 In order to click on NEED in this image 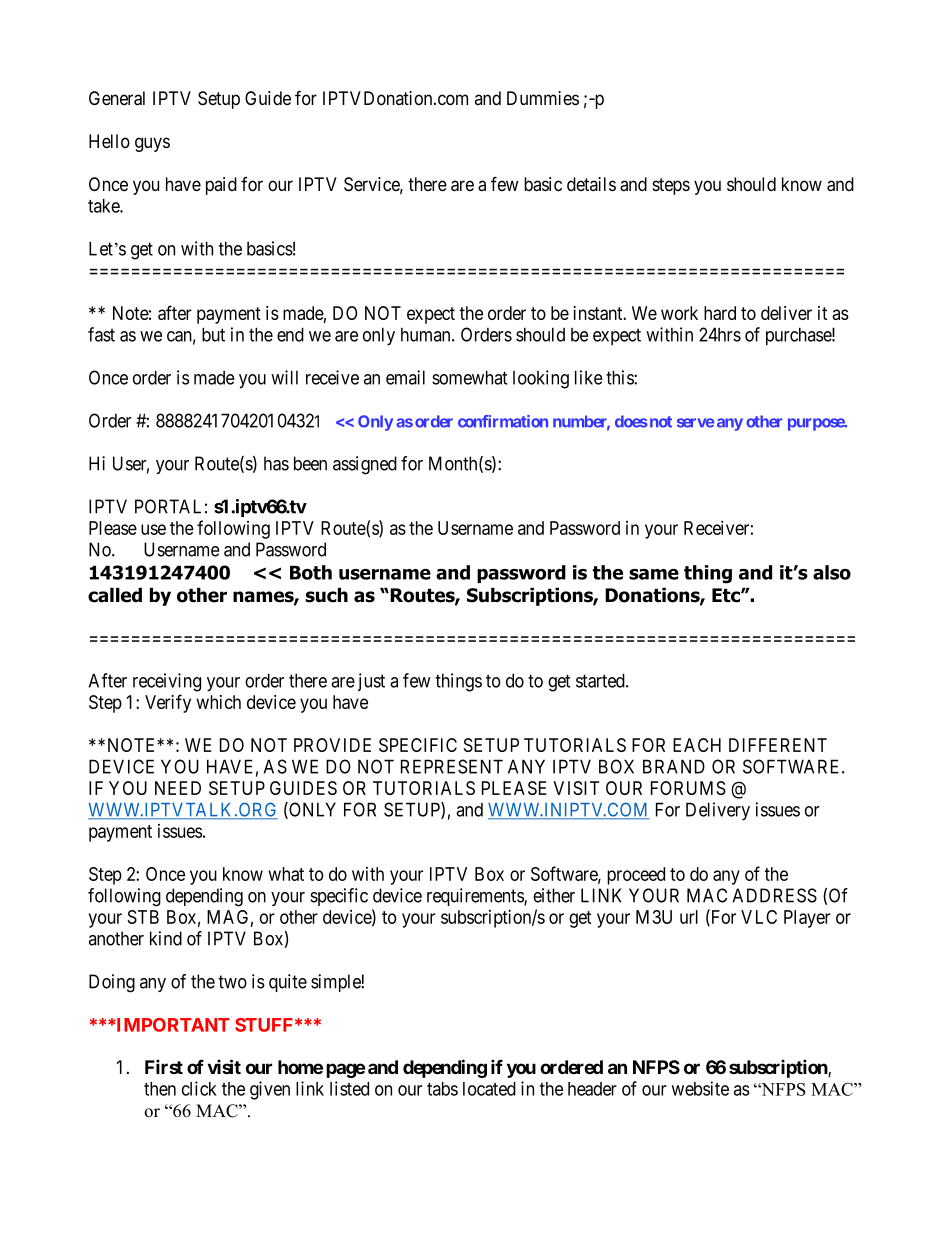, I will do `click(178, 788)`.
